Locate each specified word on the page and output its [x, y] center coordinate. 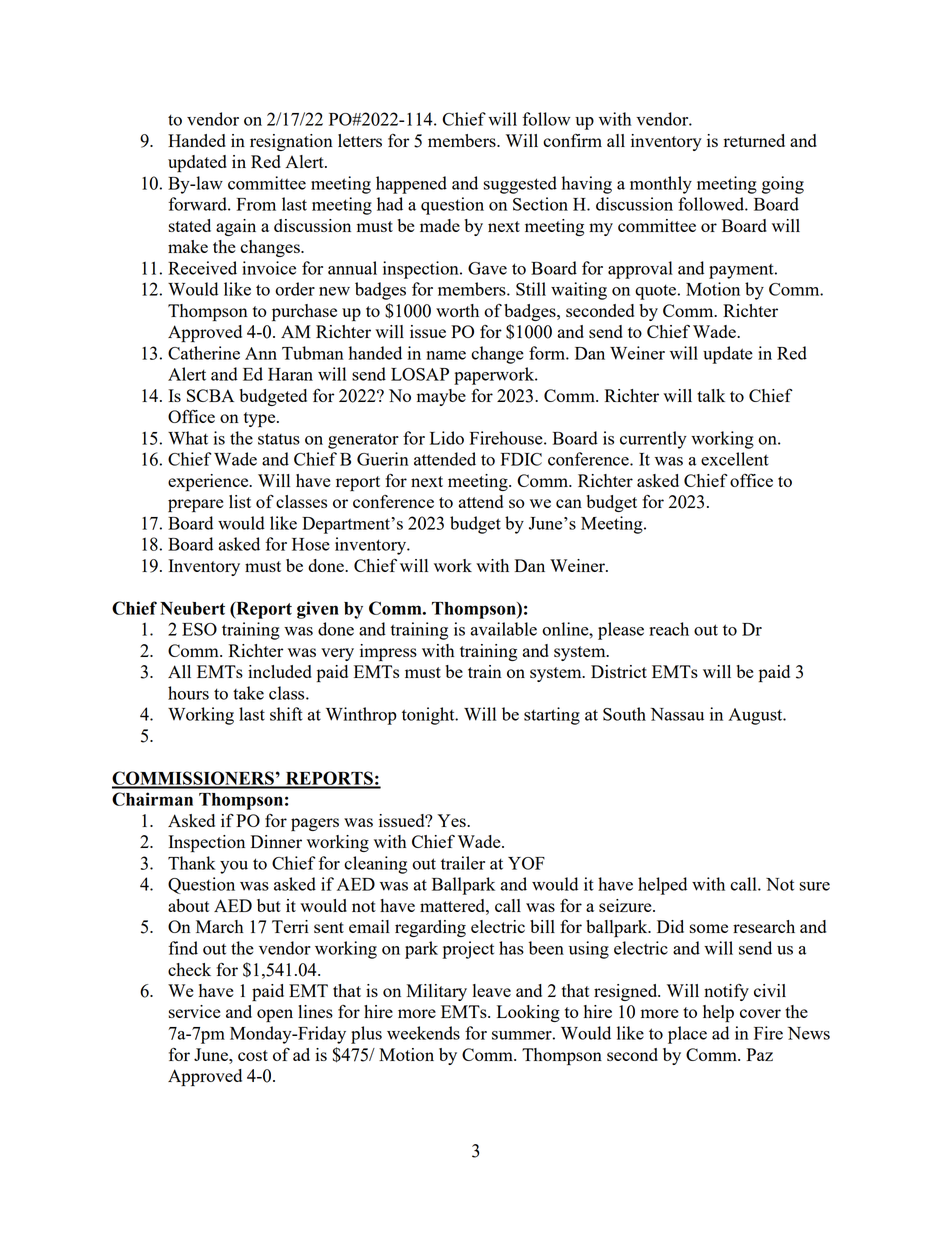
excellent [735, 459]
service [195, 1011]
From [256, 204]
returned [754, 140]
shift [286, 714]
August [756, 716]
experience [209, 482]
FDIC [521, 459]
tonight [429, 716]
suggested [520, 185]
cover [760, 1013]
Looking [528, 1013]
